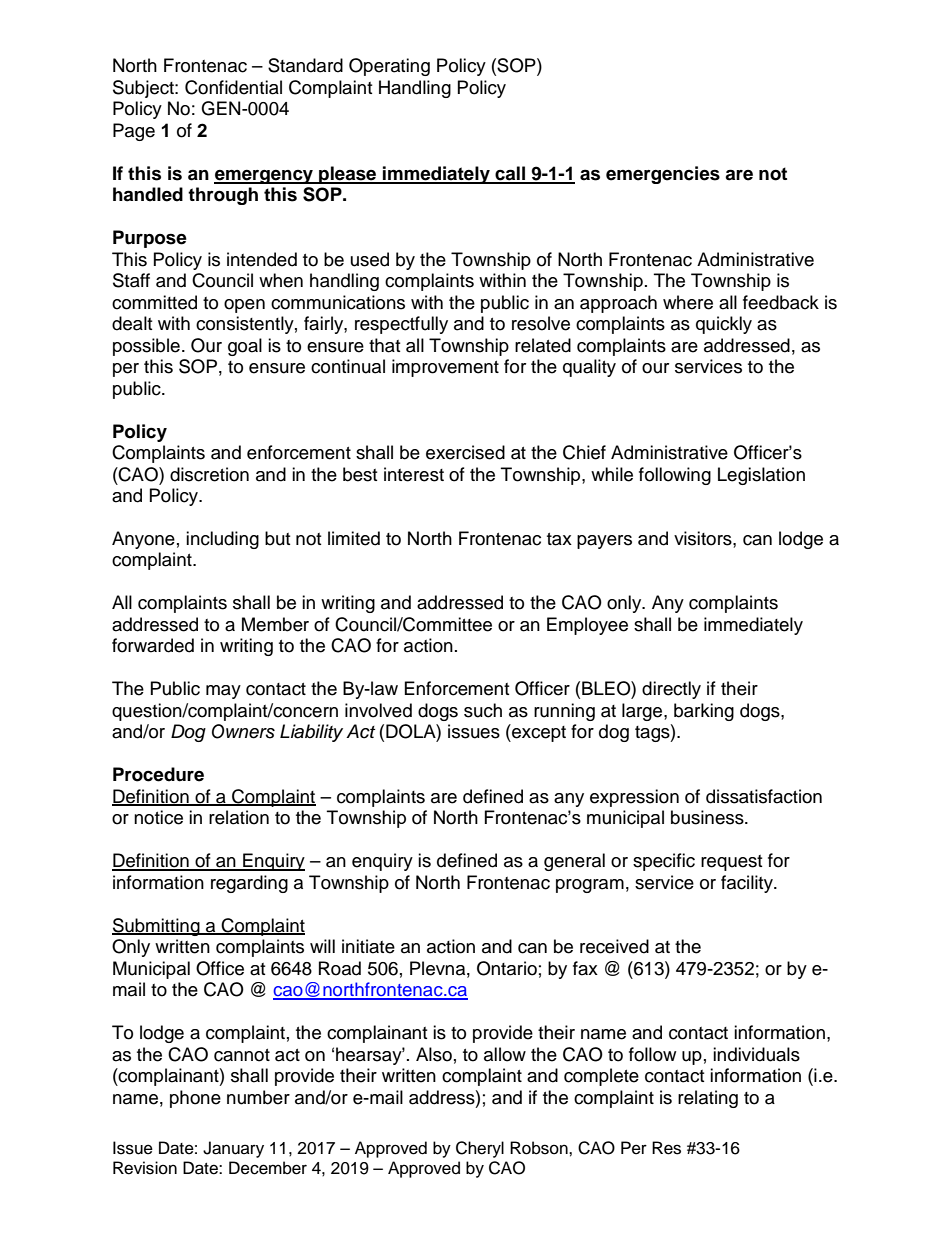  Describe the element at coordinates (233, 1149) in the screenshot. I see `January` at that location.
